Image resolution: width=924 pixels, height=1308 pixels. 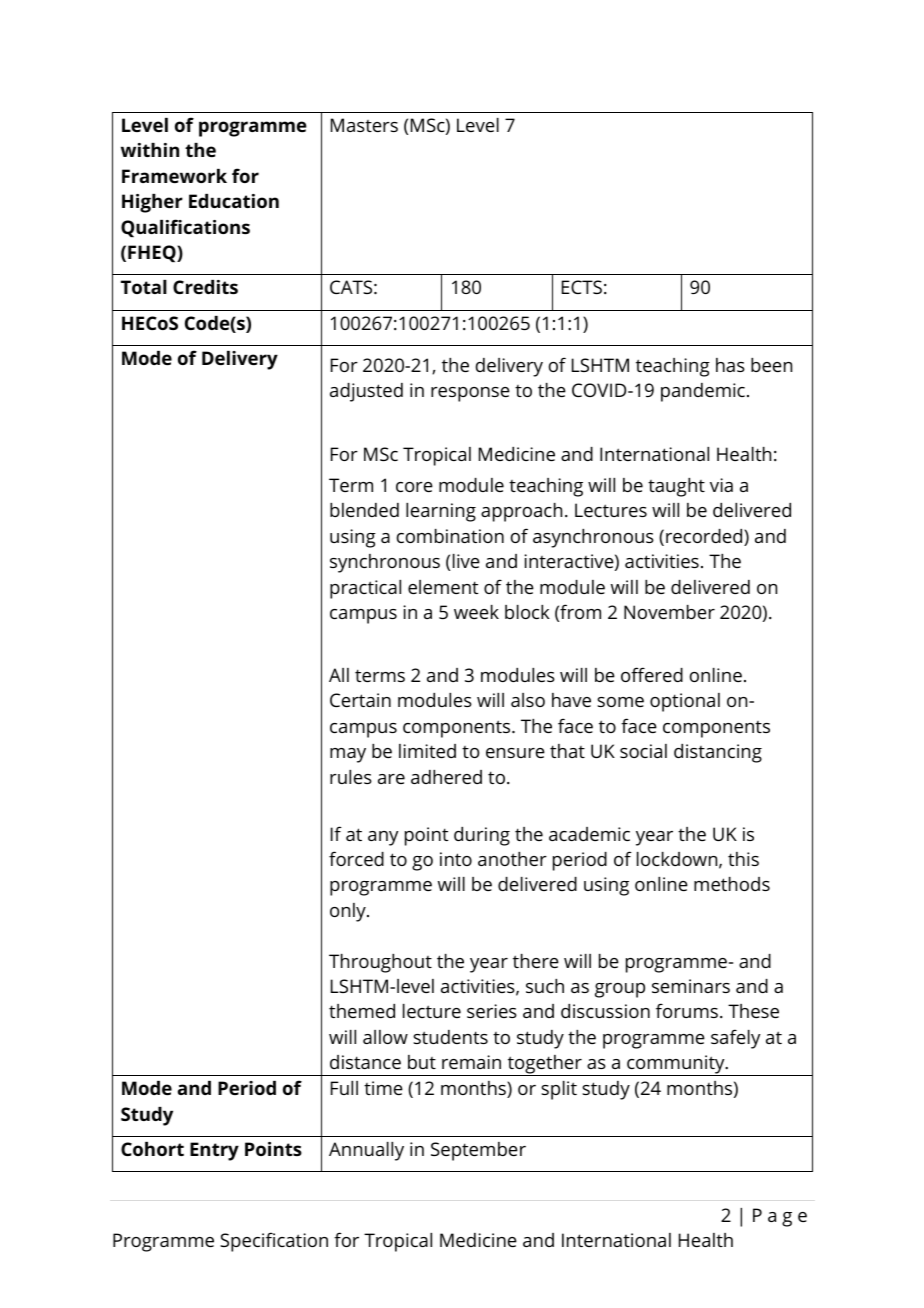 I want to click on also, so click(x=528, y=700).
